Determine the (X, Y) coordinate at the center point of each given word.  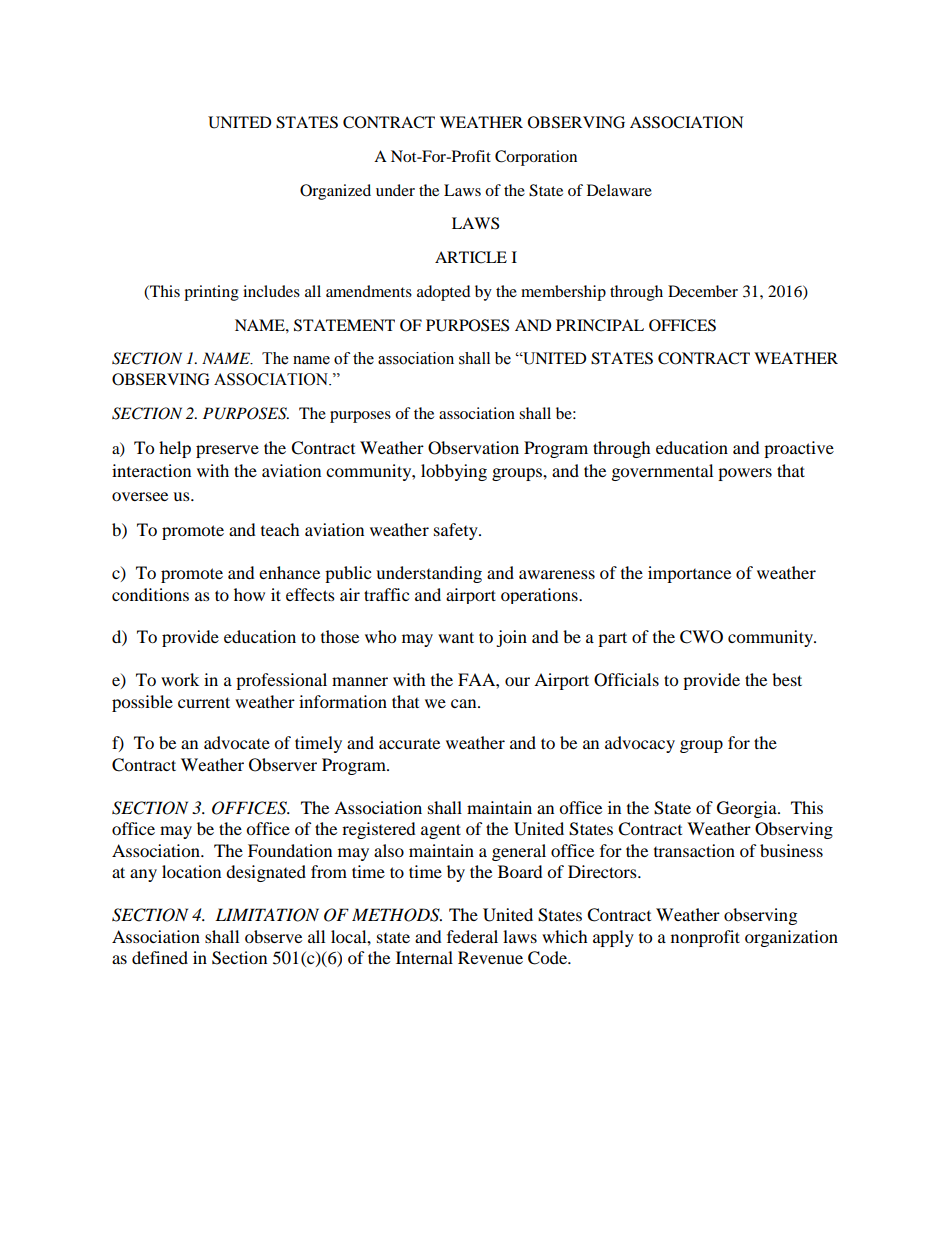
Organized (335, 192)
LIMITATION (267, 915)
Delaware (619, 190)
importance (689, 574)
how (249, 594)
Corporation (536, 158)
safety (457, 531)
